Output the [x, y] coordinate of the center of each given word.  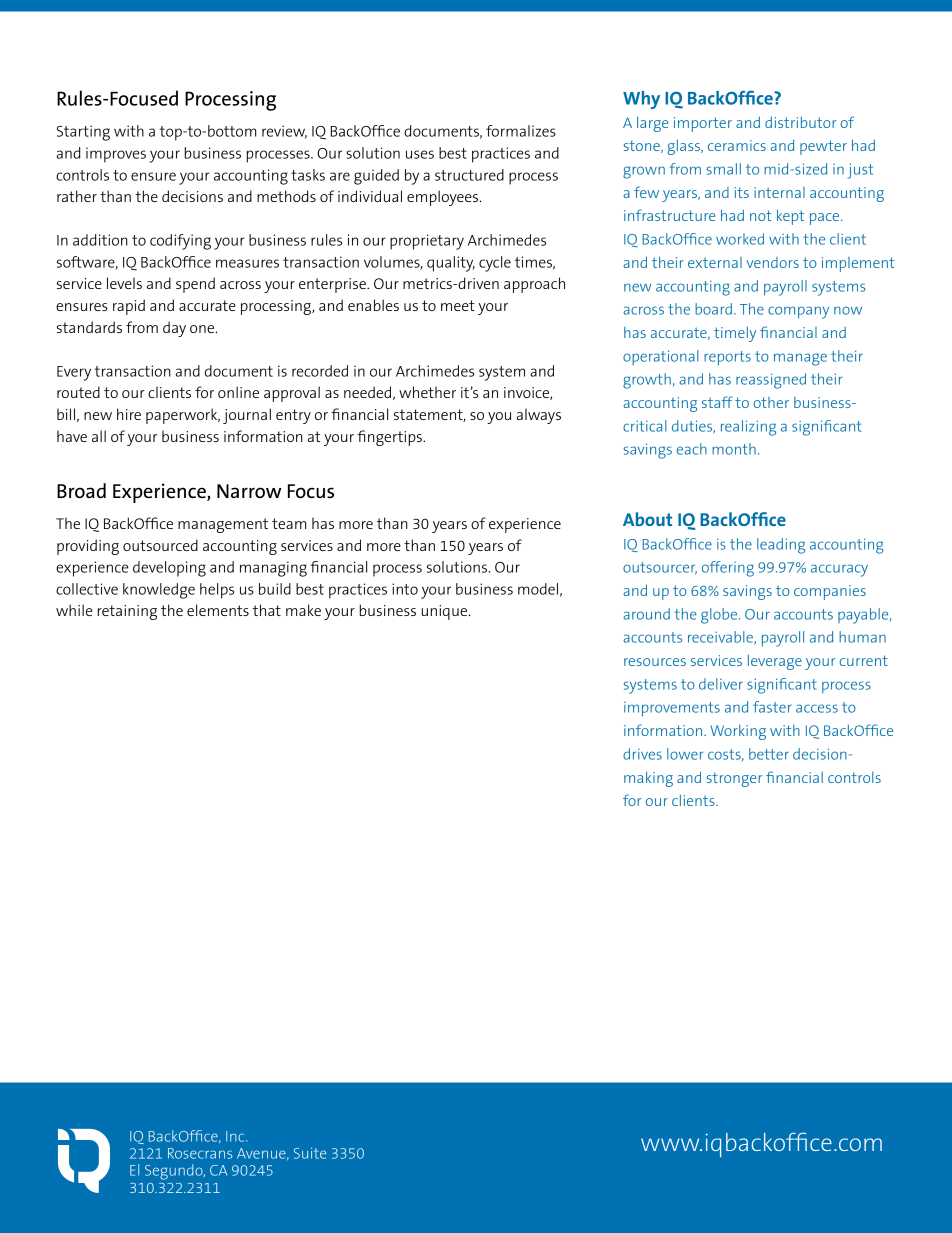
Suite [310, 1153]
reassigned [771, 381]
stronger [734, 779]
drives [642, 754]
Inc [236, 1136]
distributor [800, 122]
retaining [127, 612]
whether [427, 392]
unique [445, 612]
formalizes [521, 131]
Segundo [175, 1172]
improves [116, 155]
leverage [775, 662]
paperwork [183, 416]
